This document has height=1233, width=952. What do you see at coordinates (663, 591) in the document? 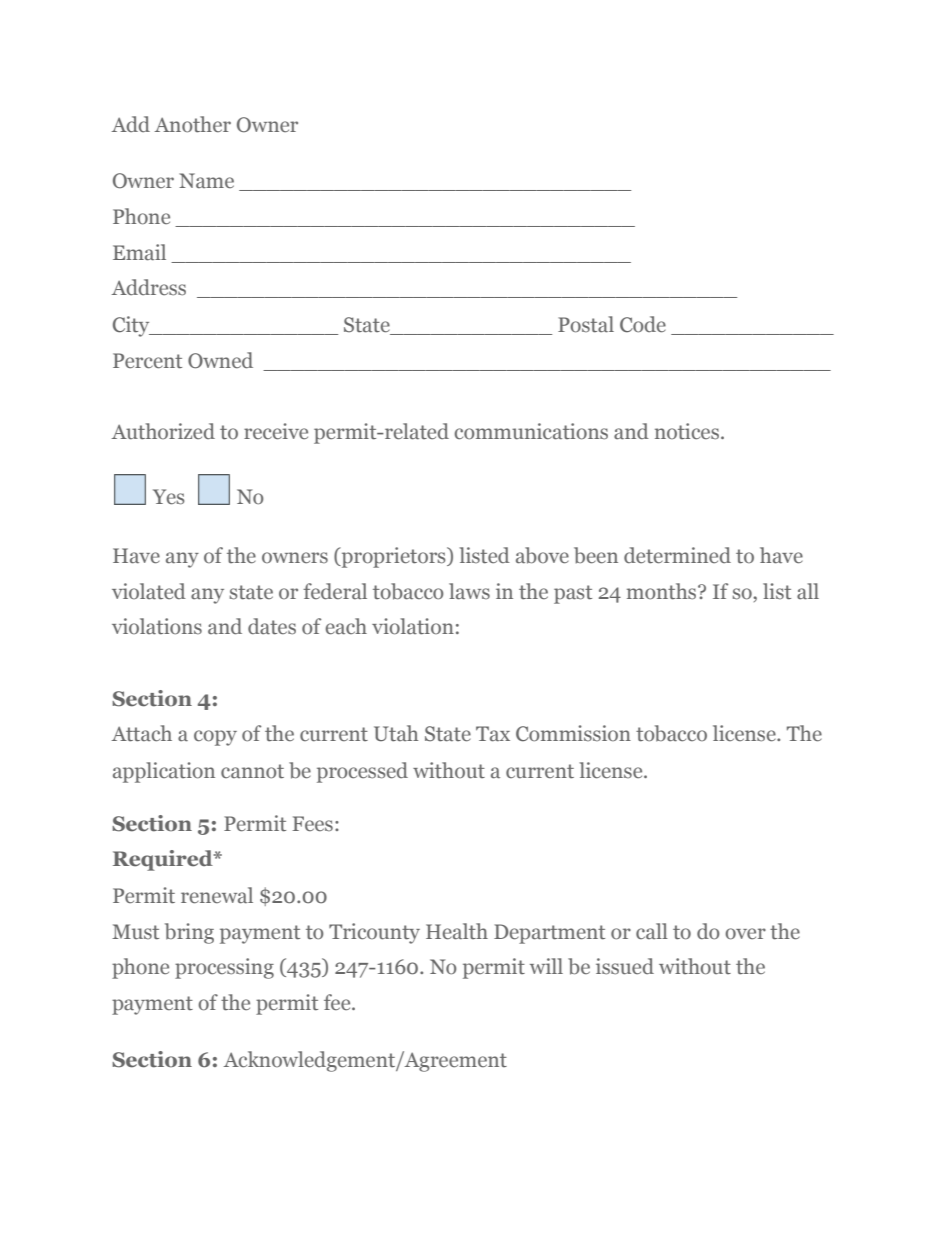
I see `months` at bounding box center [663, 591].
